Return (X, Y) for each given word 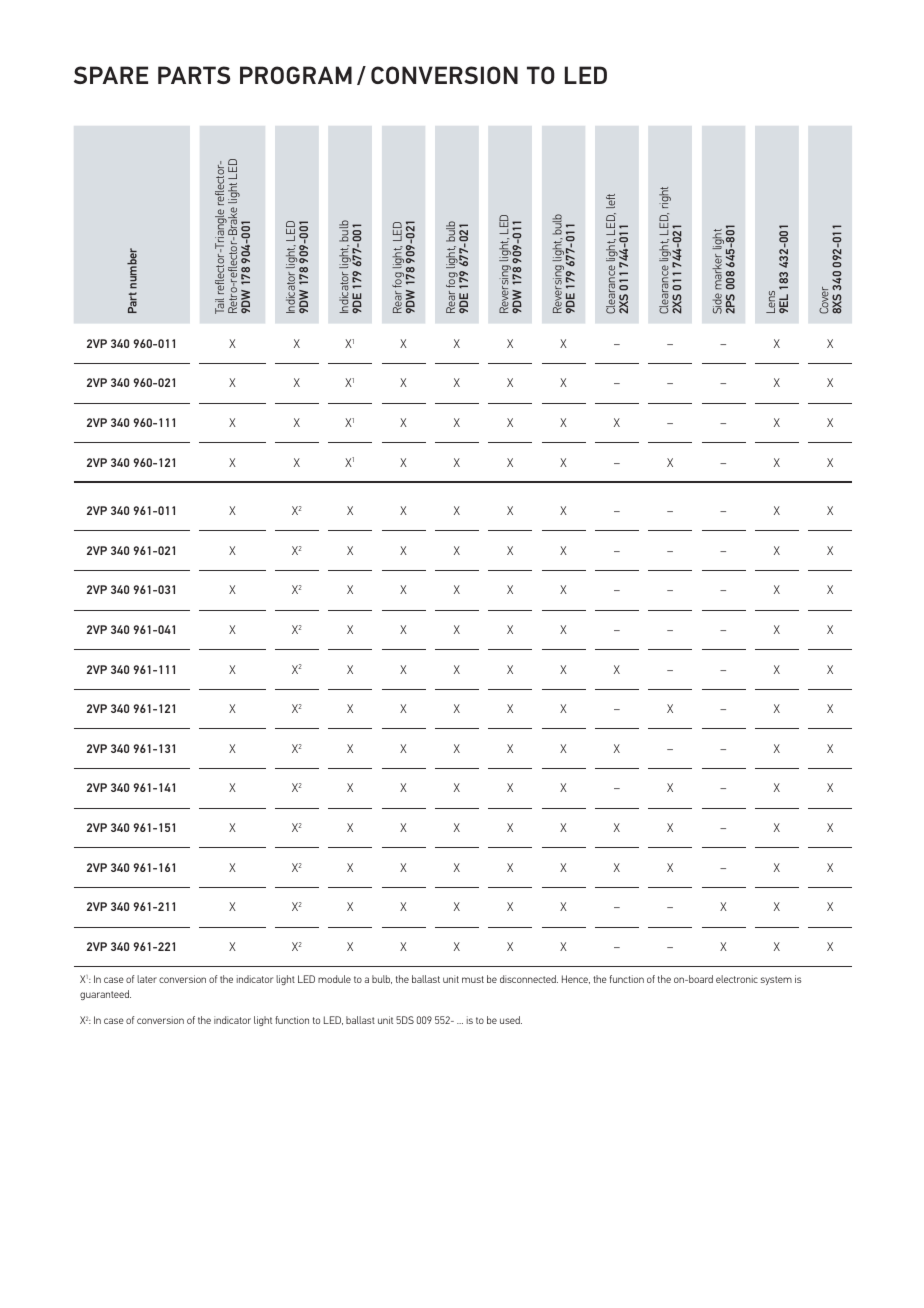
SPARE (111, 75)
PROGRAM (296, 75)
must (473, 979)
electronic (737, 979)
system (776, 980)
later (147, 979)
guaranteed (105, 995)
